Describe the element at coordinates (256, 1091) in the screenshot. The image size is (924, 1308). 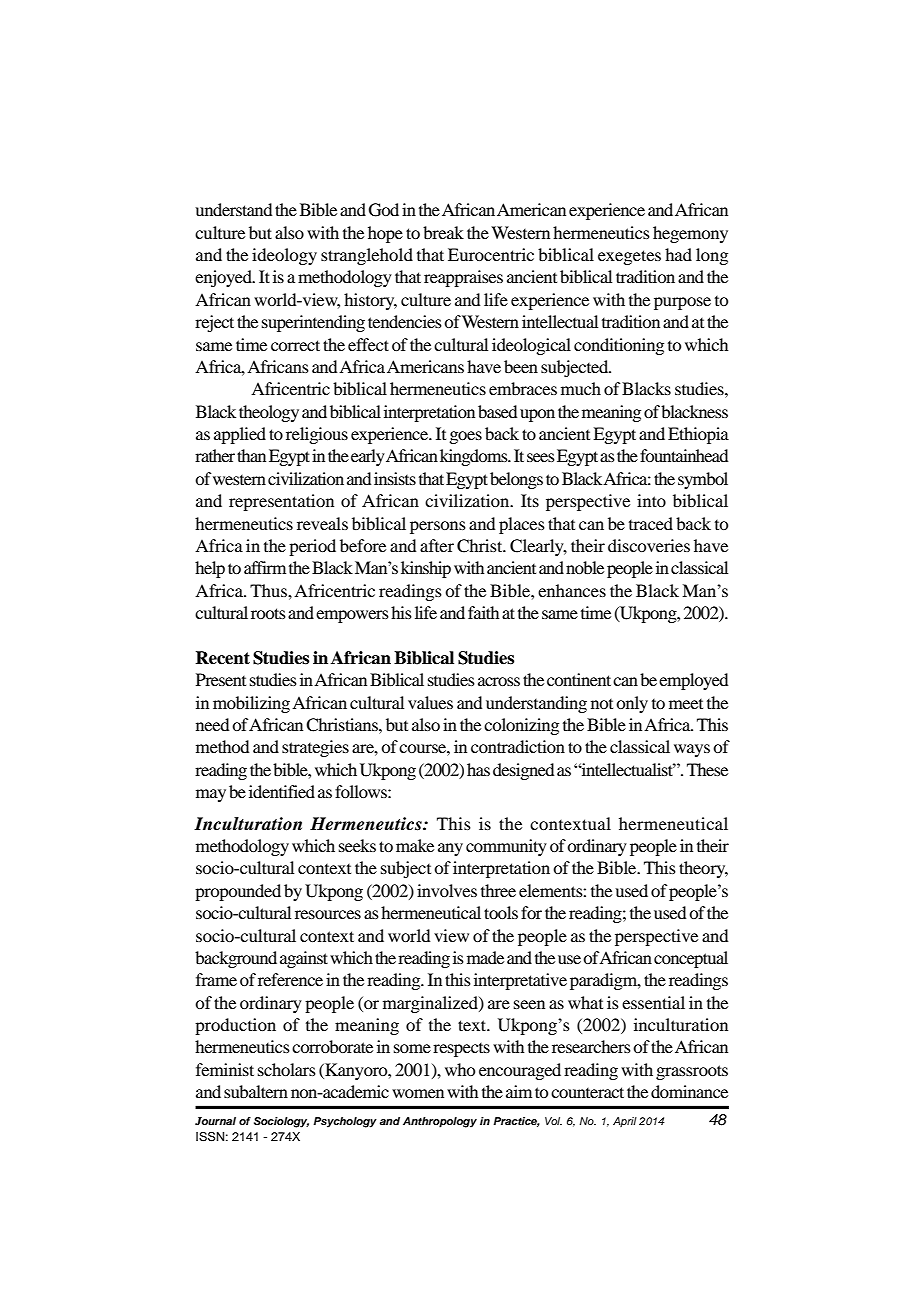
I see `subaltern` at that location.
